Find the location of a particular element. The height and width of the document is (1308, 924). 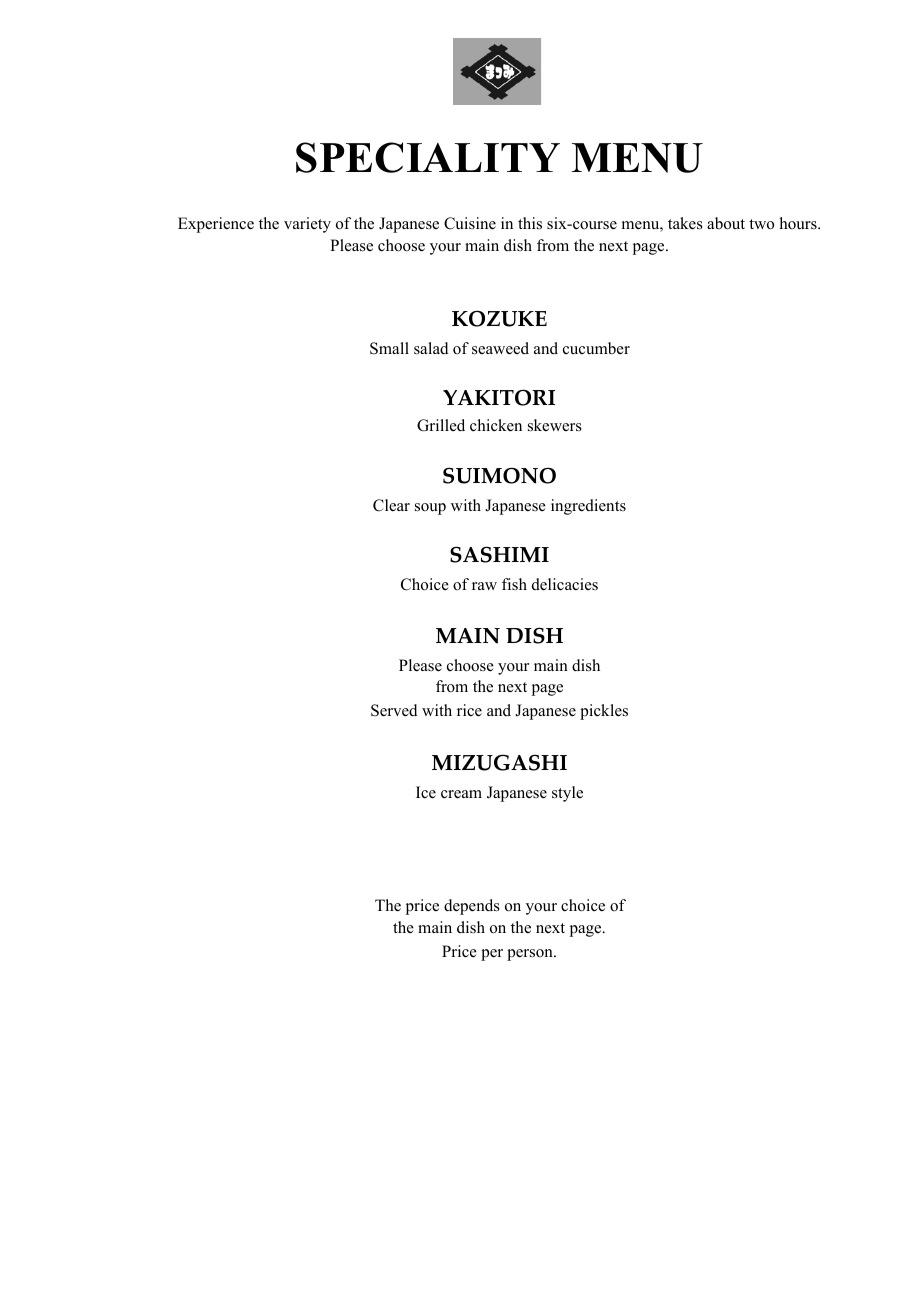

depends is located at coordinates (472, 907).
